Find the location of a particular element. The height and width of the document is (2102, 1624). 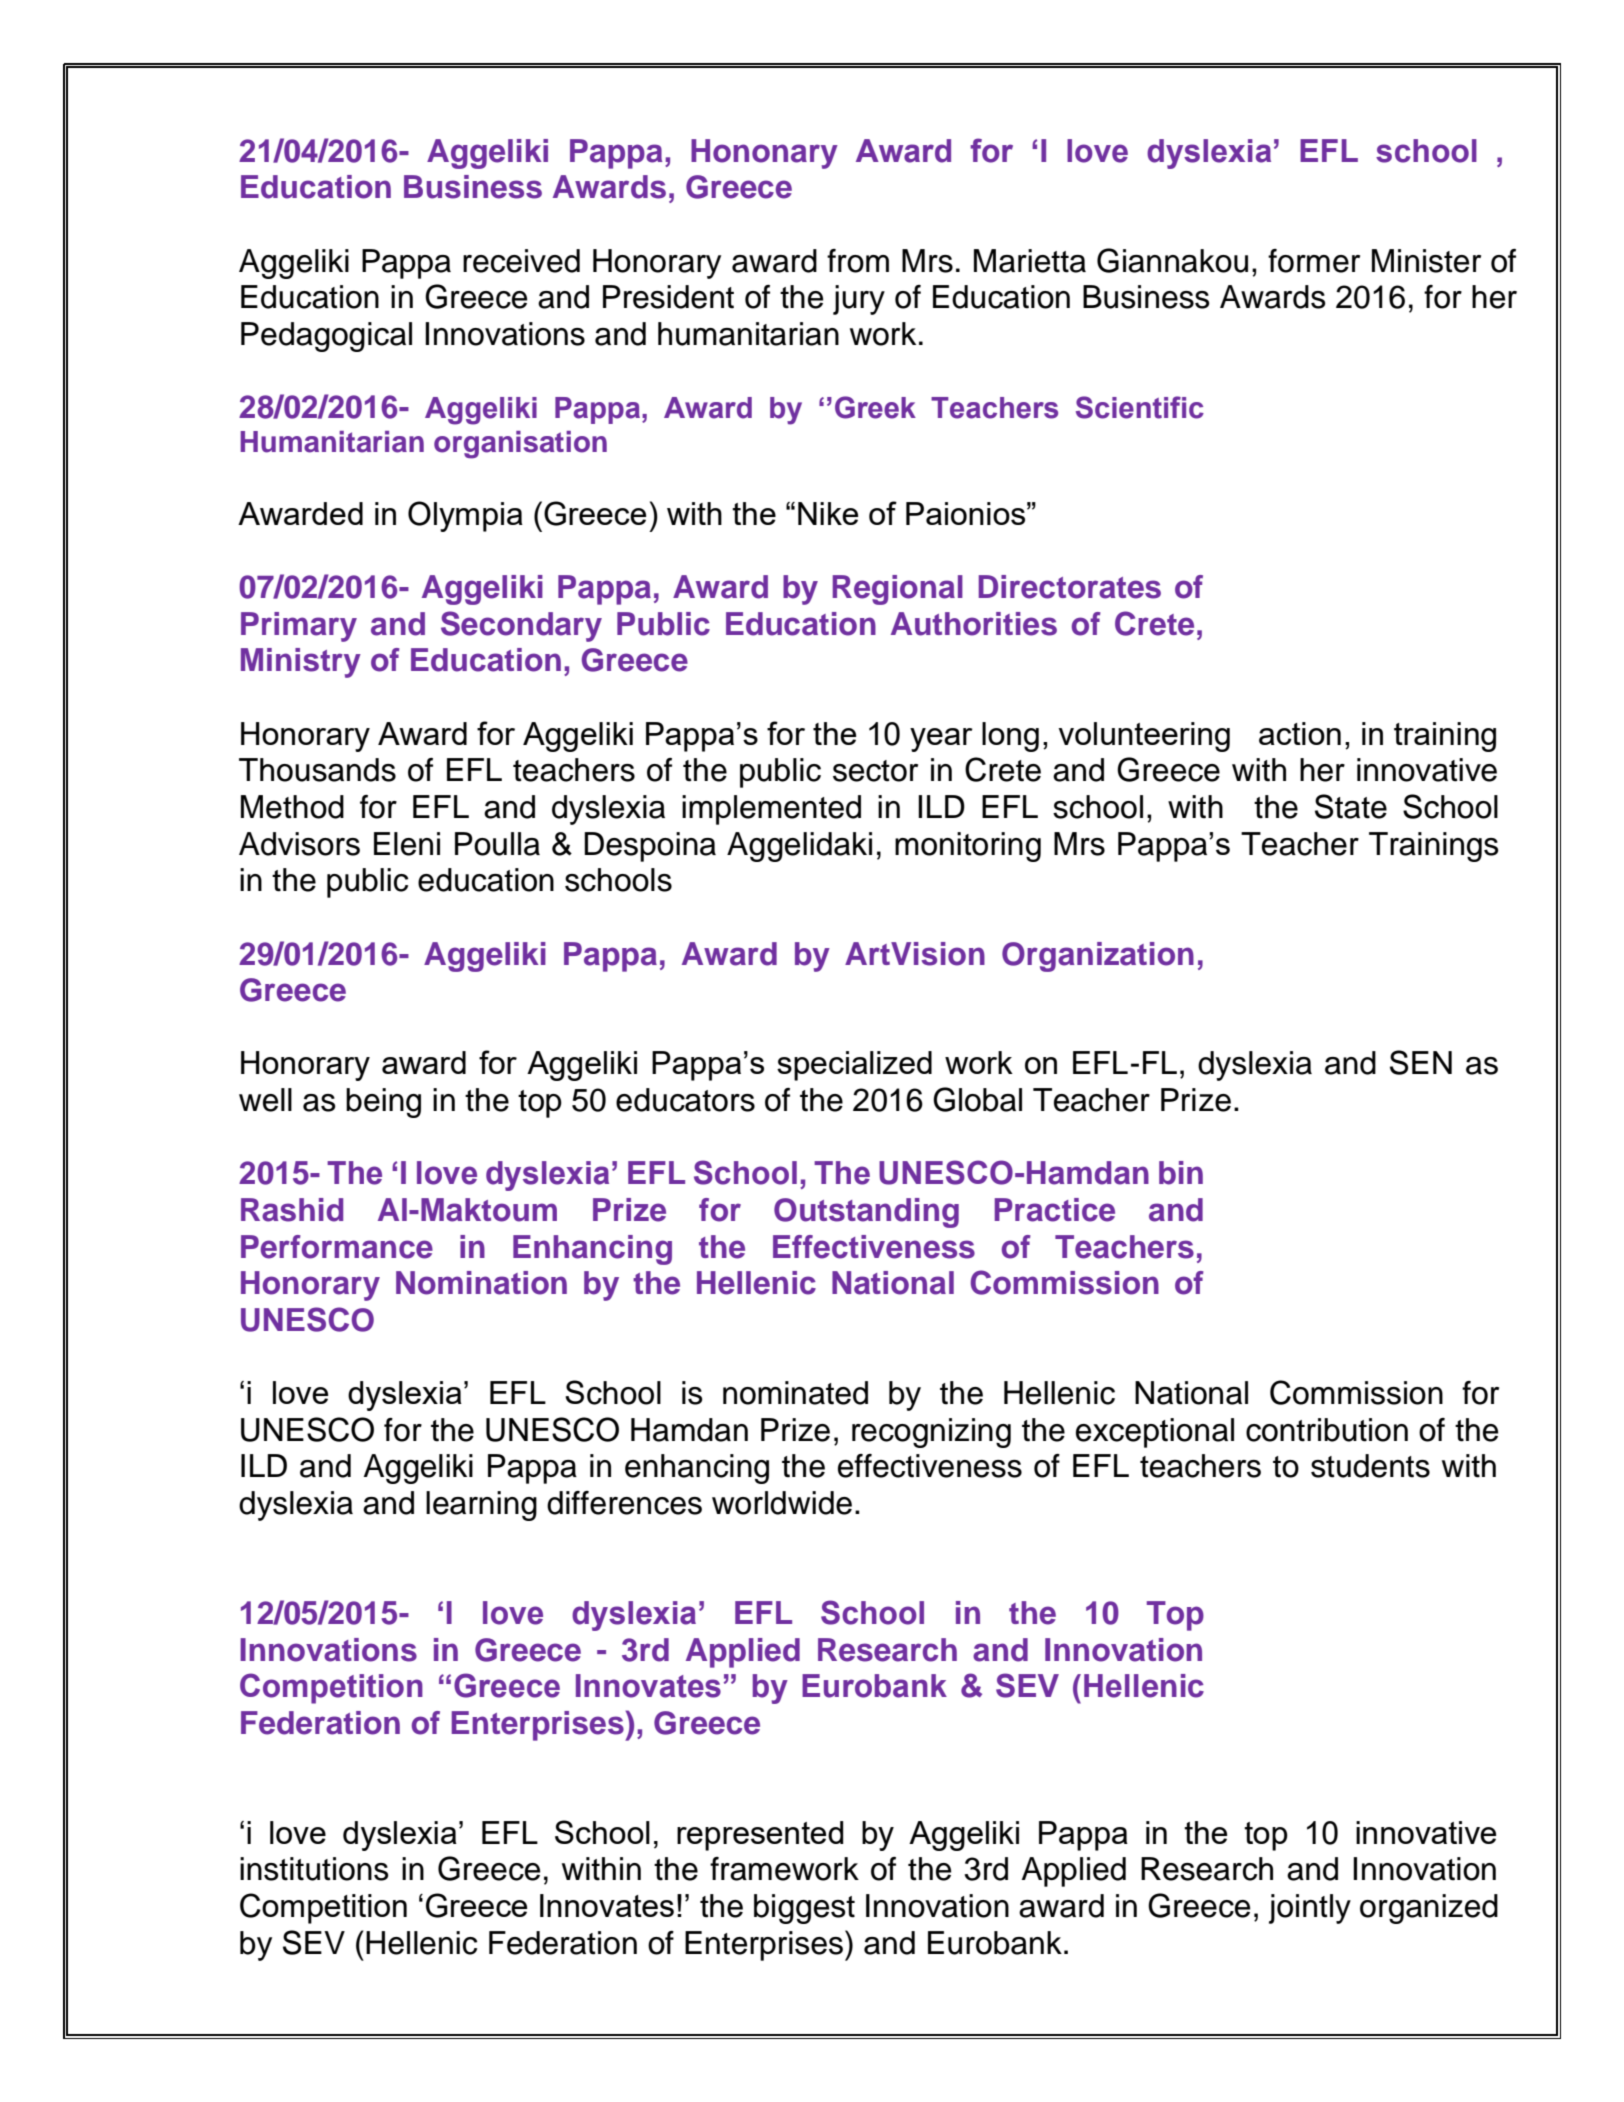

Pedagogical is located at coordinates (326, 337).
